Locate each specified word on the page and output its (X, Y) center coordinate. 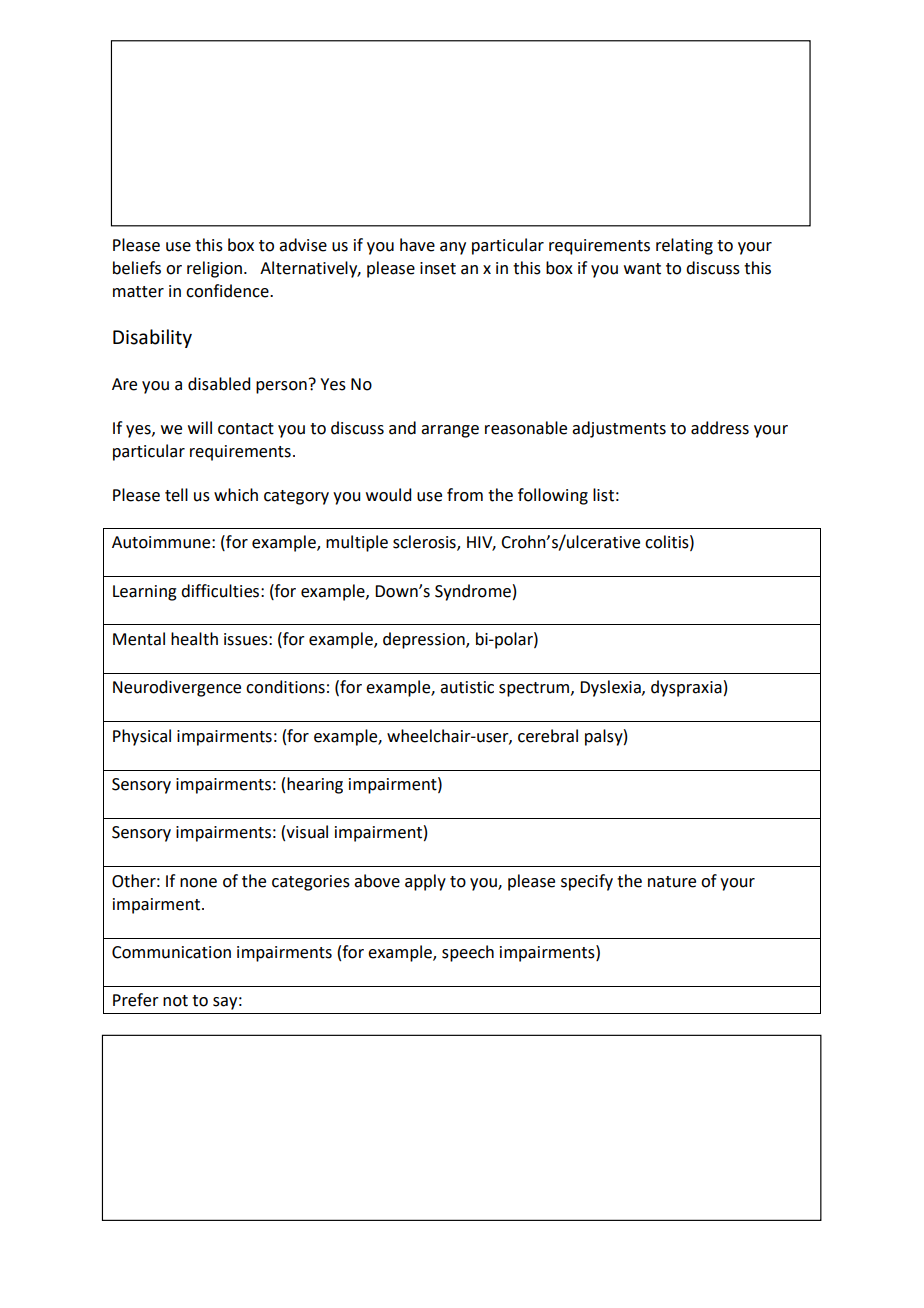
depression (425, 640)
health (194, 639)
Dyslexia (611, 688)
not (175, 1001)
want (642, 269)
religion (216, 269)
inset (438, 268)
